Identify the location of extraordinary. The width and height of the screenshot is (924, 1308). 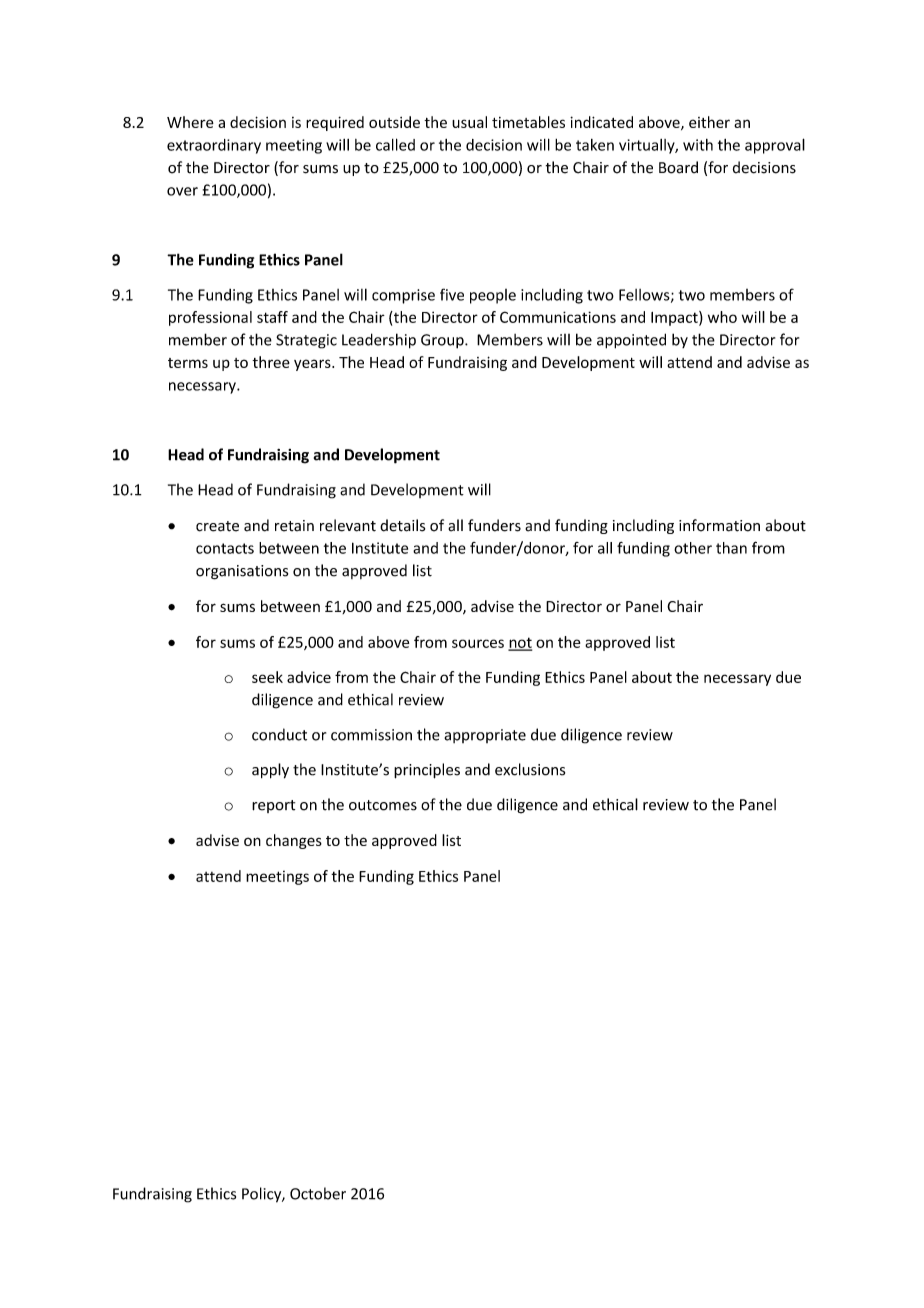
(214, 146).
